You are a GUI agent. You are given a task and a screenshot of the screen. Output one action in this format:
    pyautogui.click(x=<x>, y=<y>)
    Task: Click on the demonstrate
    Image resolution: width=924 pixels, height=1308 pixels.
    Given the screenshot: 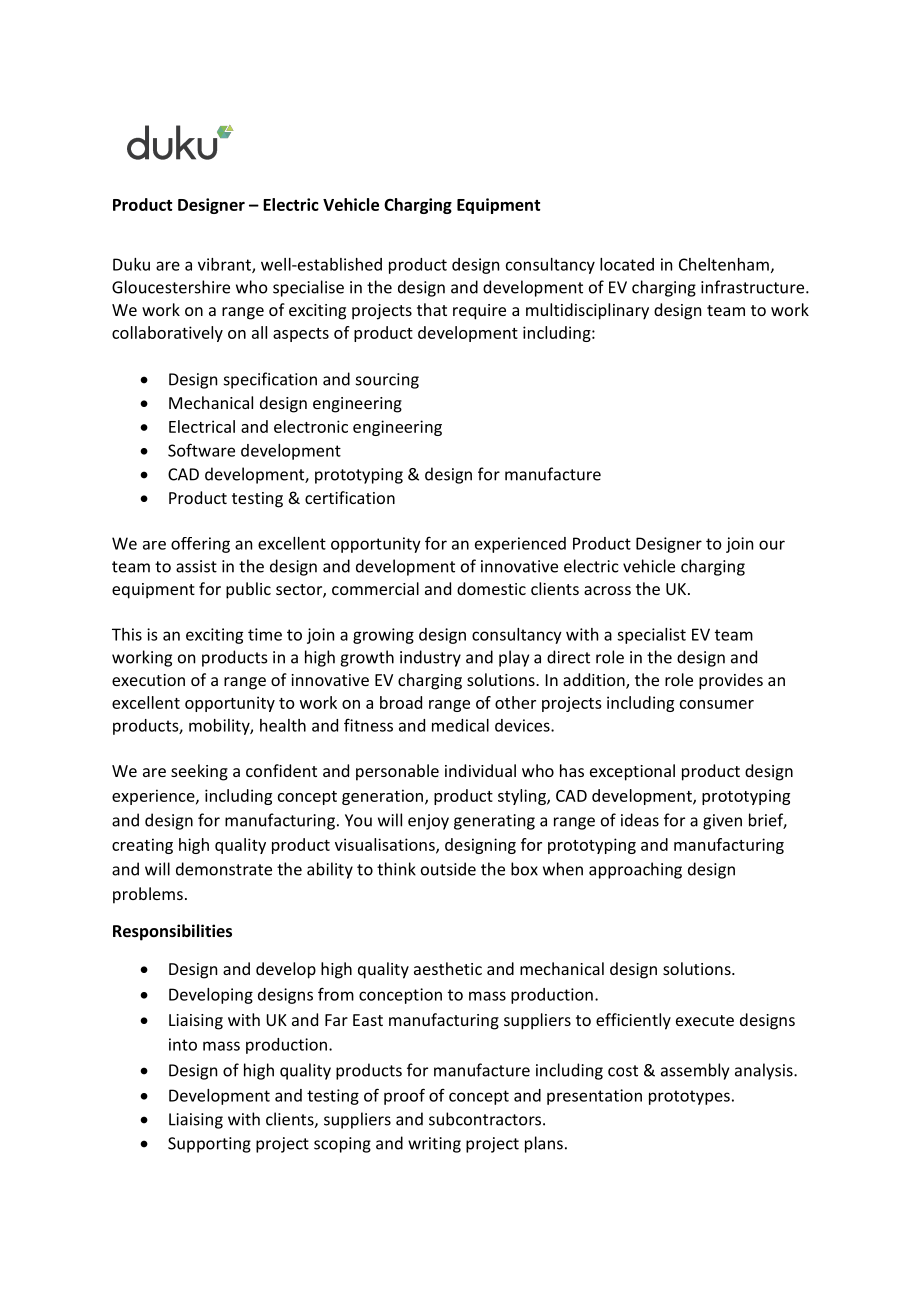 What is the action you would take?
    pyautogui.click(x=224, y=869)
